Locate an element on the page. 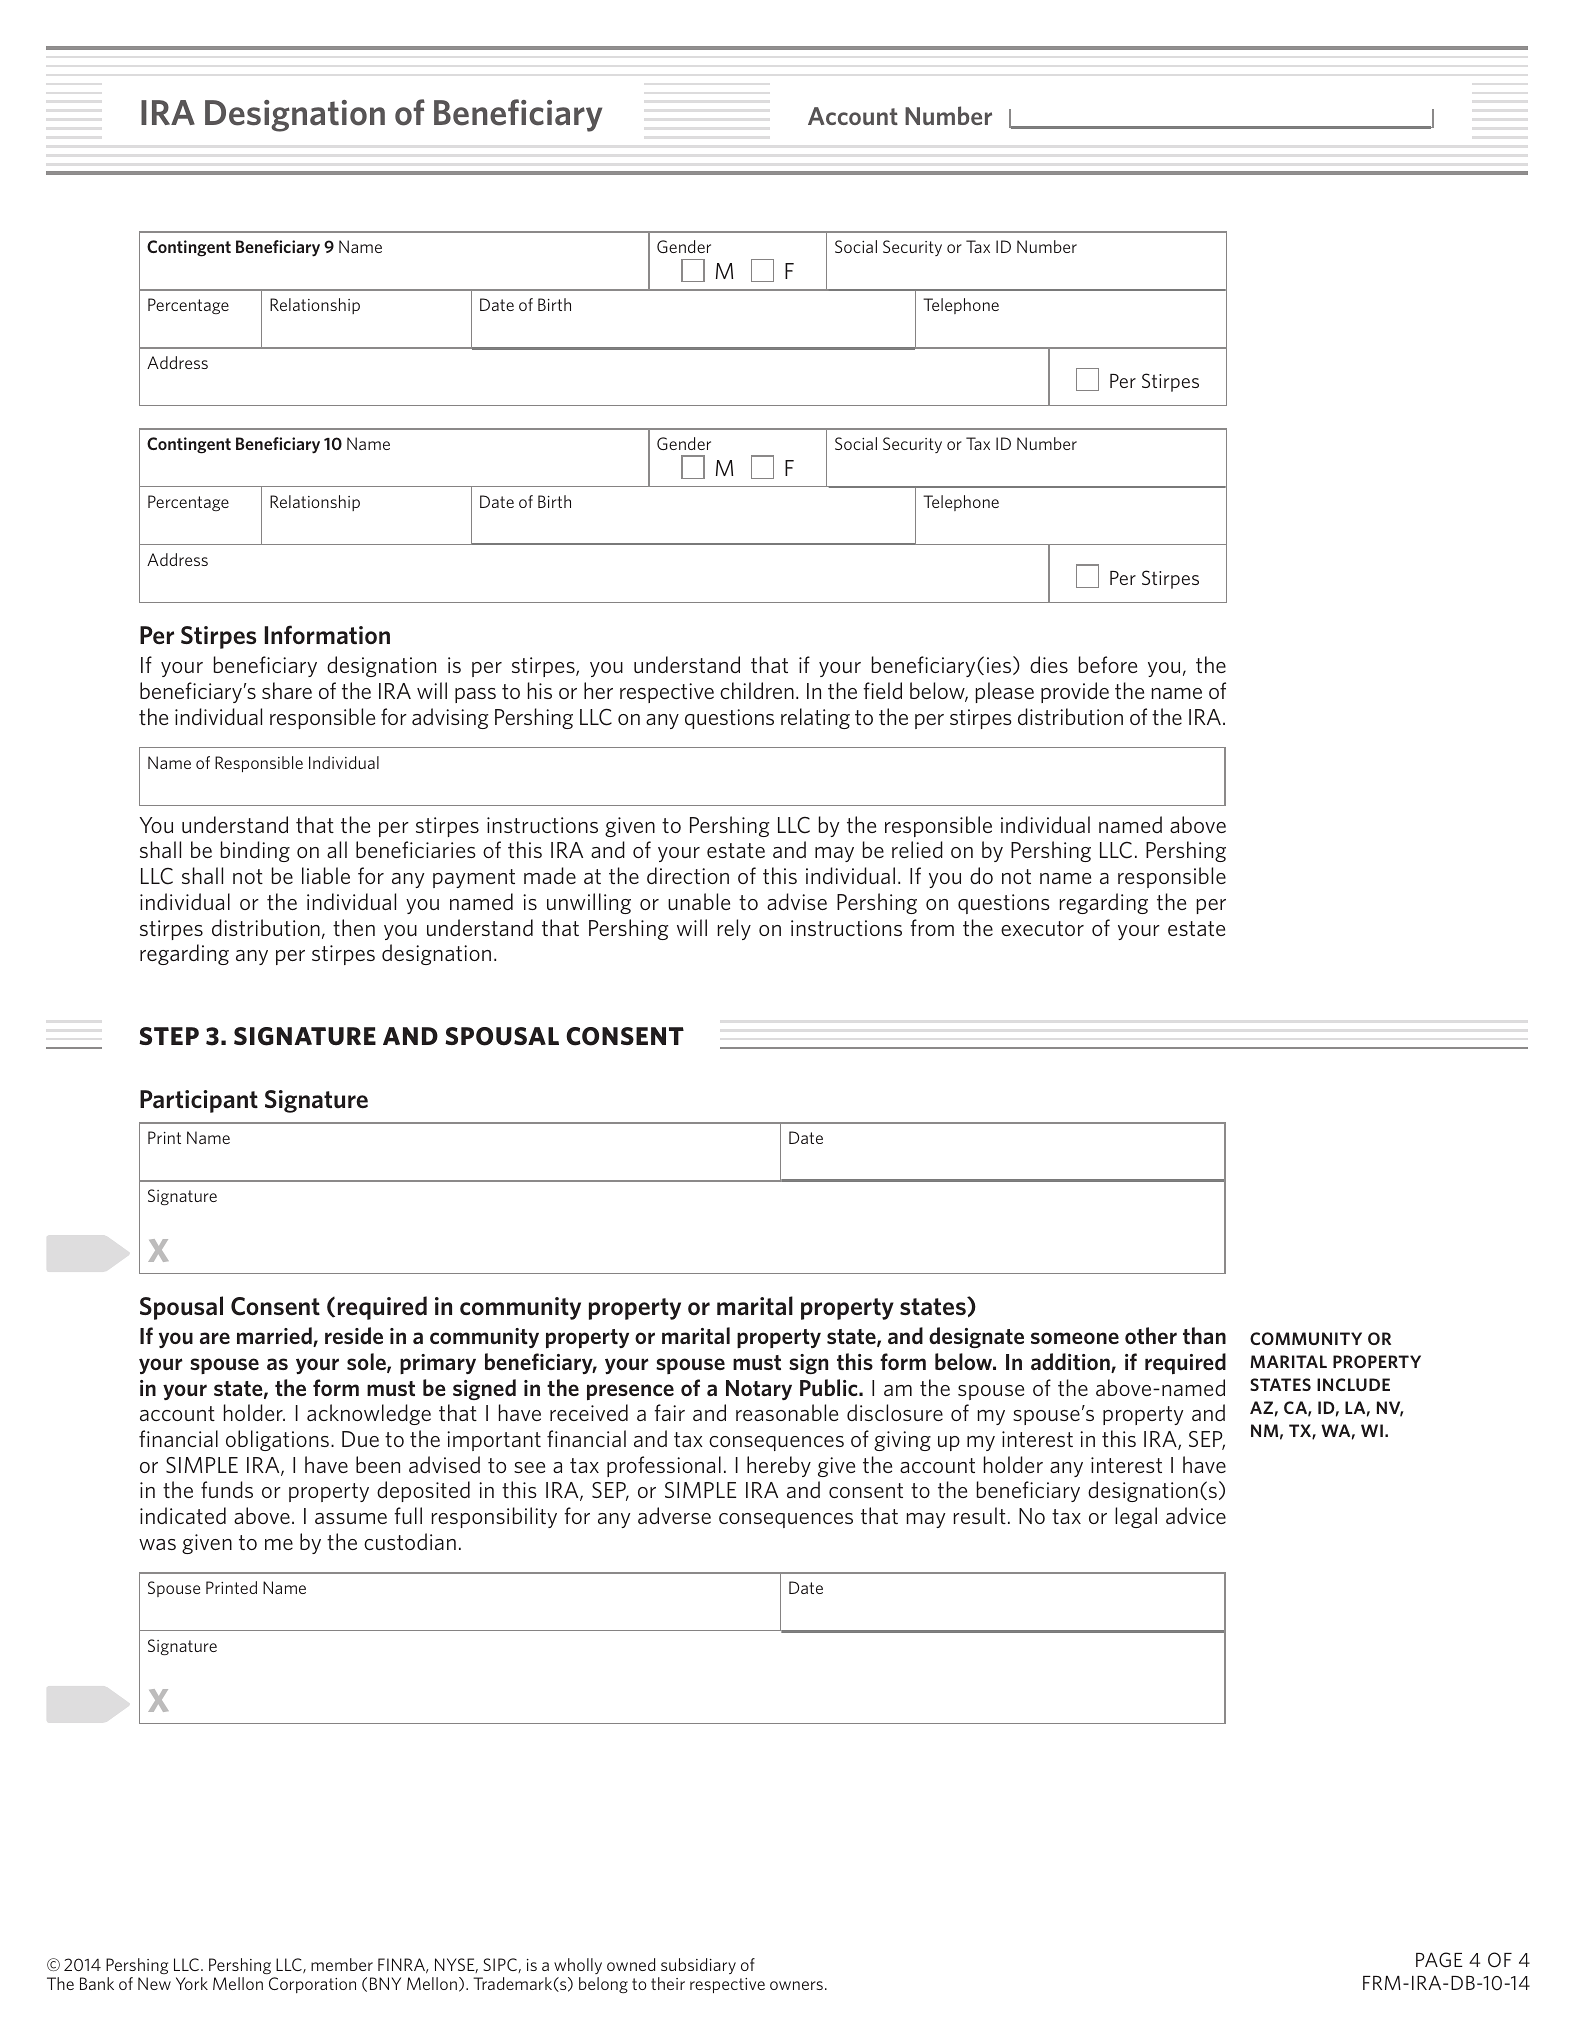 The width and height of the image is (1574, 2037). children is located at coordinates (757, 690).
